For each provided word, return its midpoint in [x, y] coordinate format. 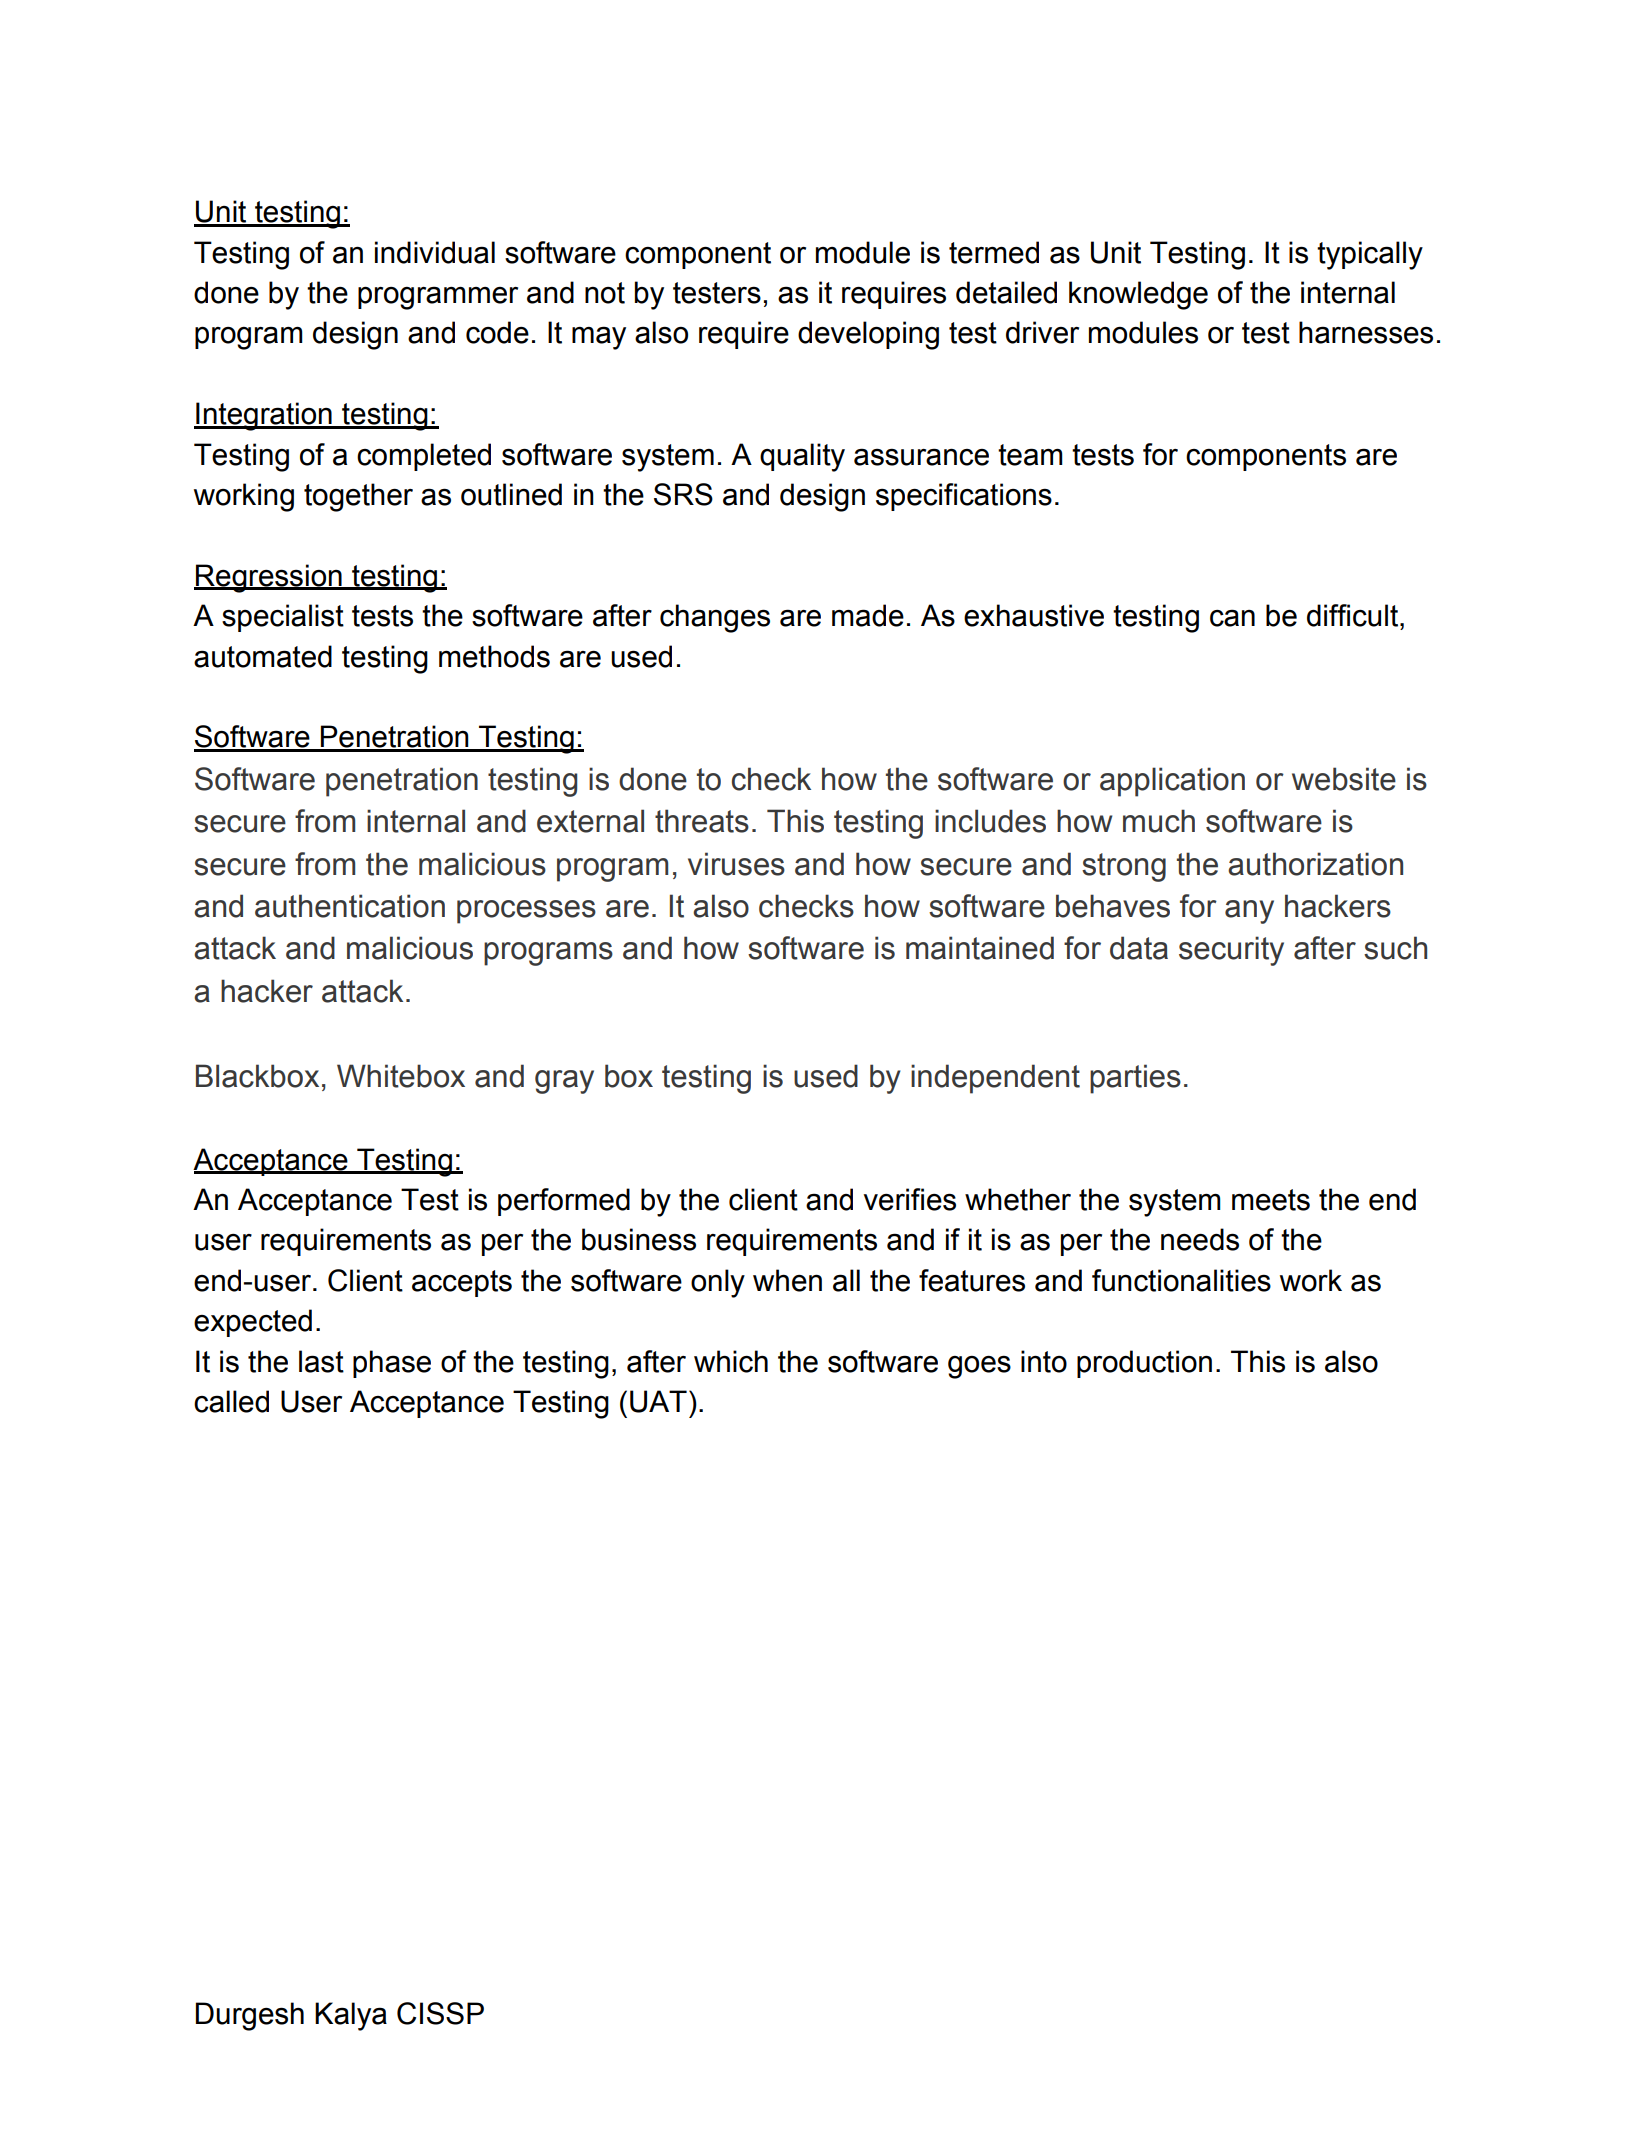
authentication [350, 906]
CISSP [440, 2013]
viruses [736, 864]
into [1044, 1361]
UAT [658, 1401]
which [731, 1361]
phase [392, 1364]
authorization [1315, 864]
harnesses [1366, 332]
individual [435, 252]
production [1144, 1364]
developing [868, 335]
